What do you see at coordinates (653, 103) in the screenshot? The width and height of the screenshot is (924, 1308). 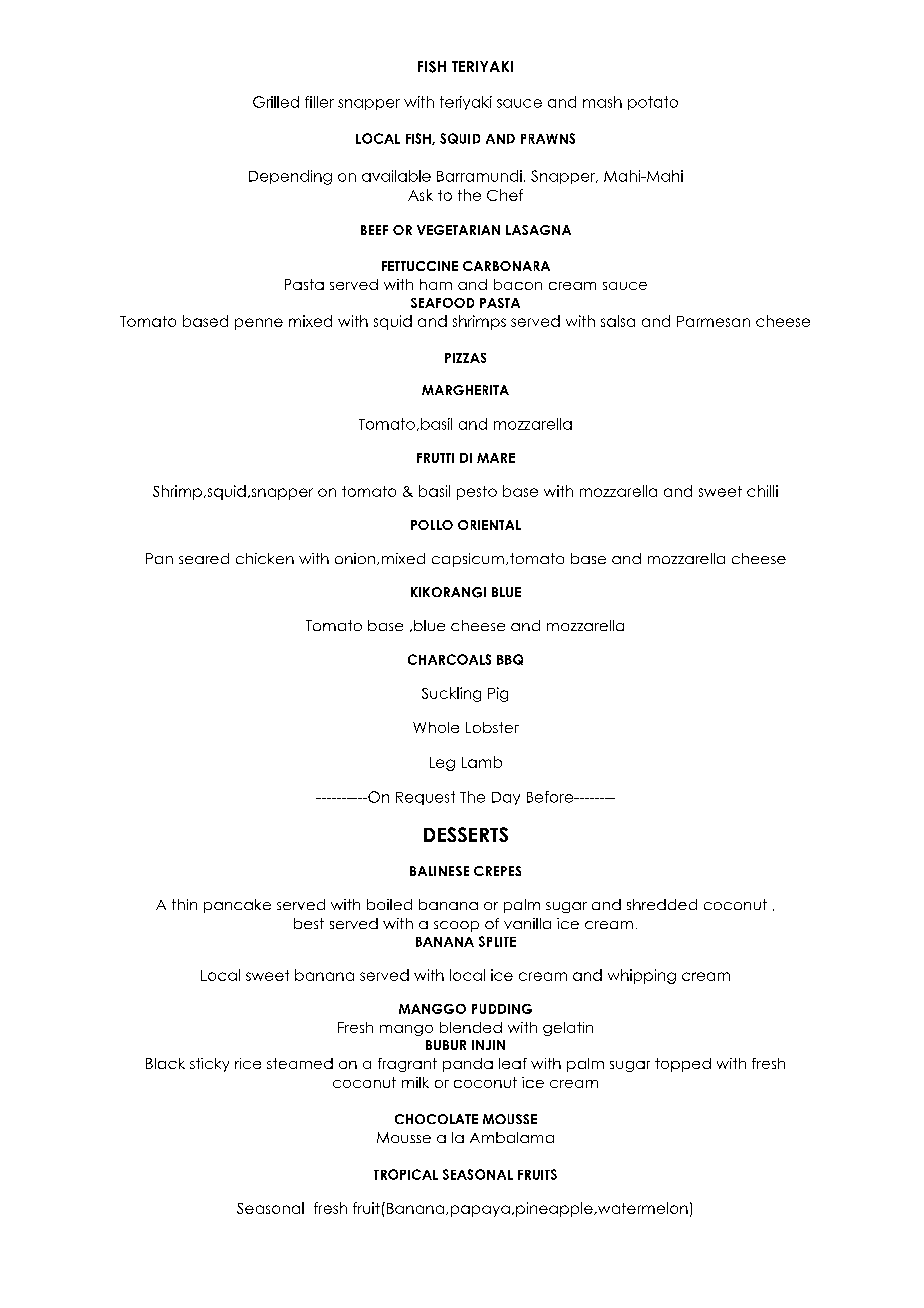 I see `potato` at bounding box center [653, 103].
